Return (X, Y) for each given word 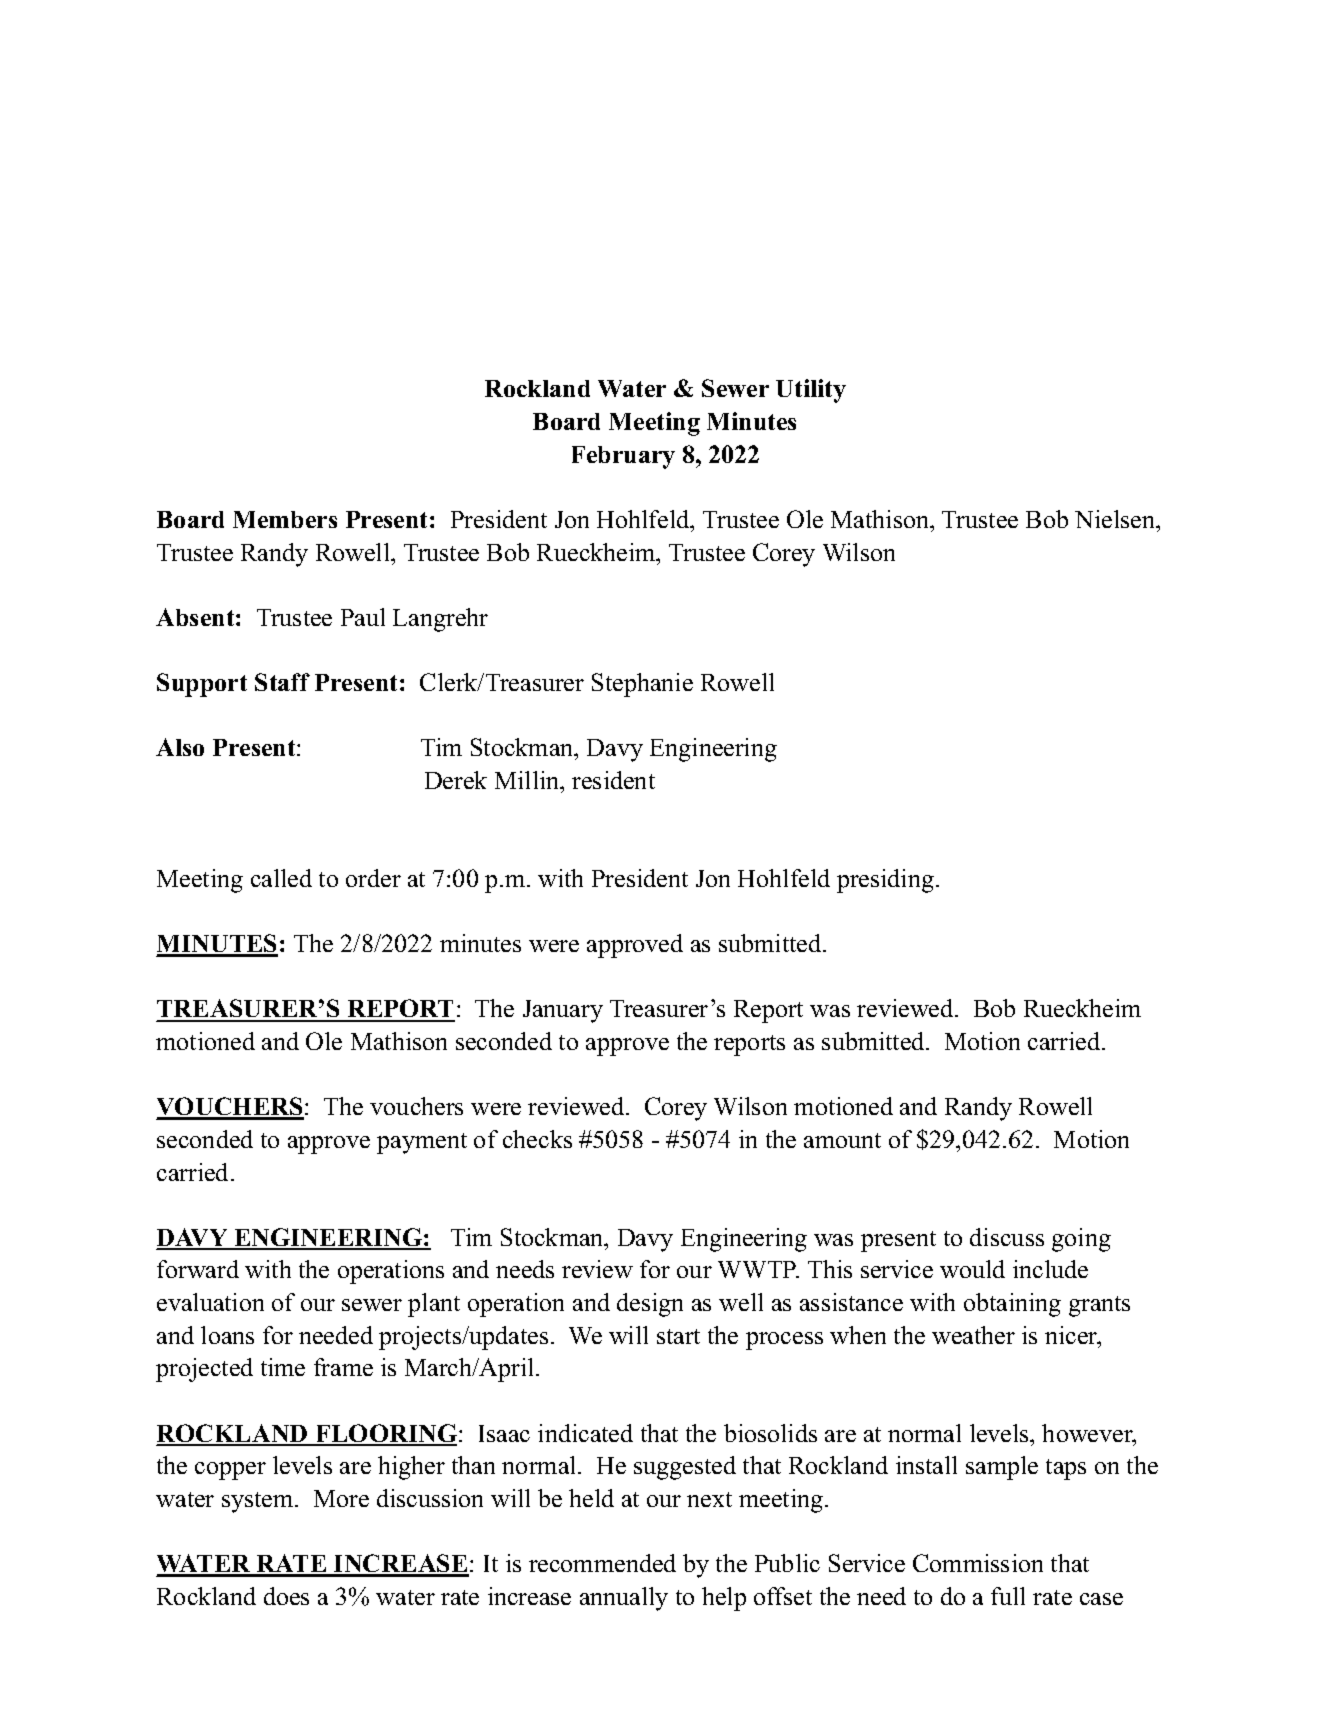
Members (285, 519)
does (286, 1596)
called (281, 878)
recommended (602, 1563)
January (563, 1011)
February (623, 457)
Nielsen (1116, 519)
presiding (885, 881)
